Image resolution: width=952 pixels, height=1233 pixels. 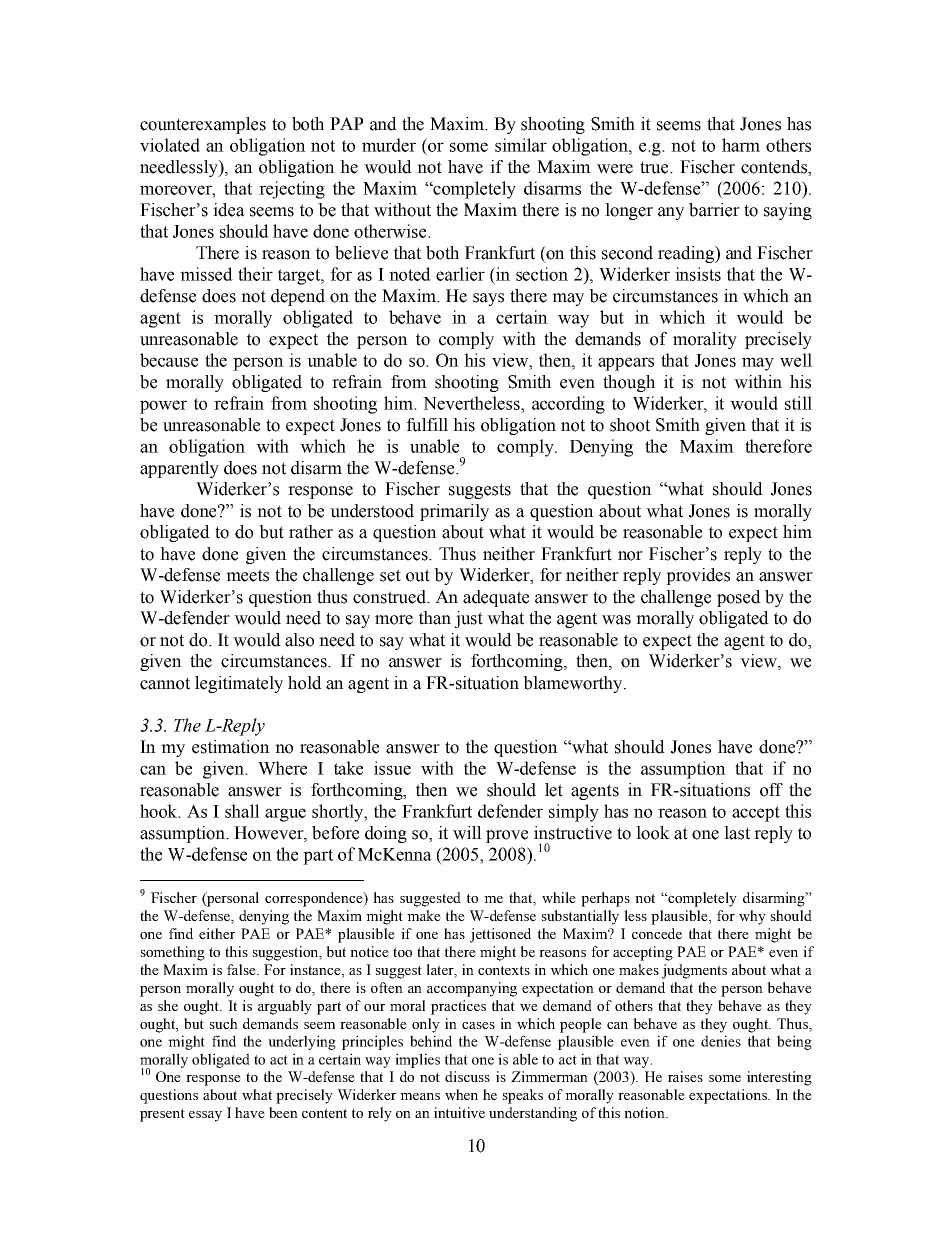 I want to click on why, so click(x=752, y=917).
